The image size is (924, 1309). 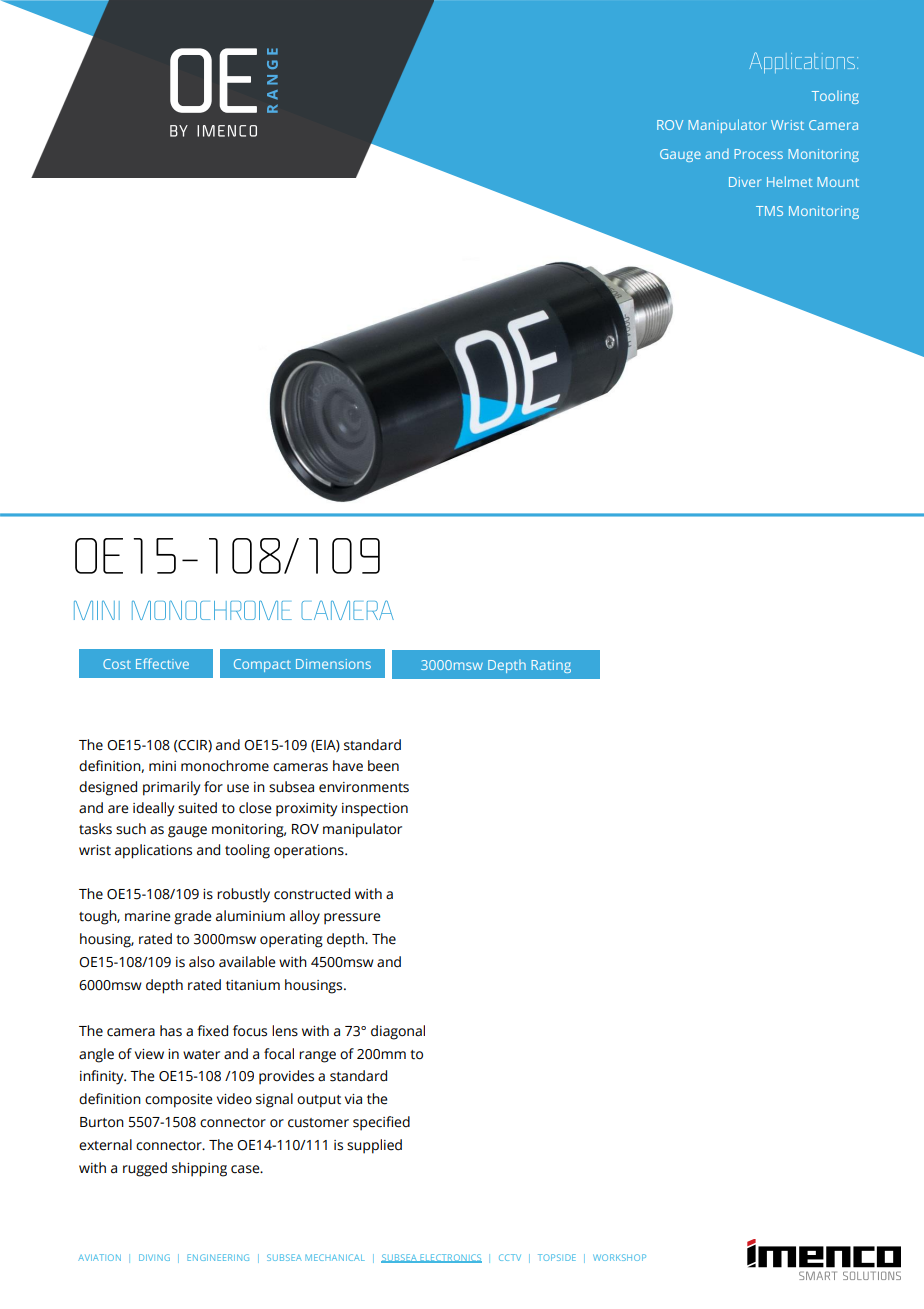 I want to click on Effective, so click(x=162, y=663).
